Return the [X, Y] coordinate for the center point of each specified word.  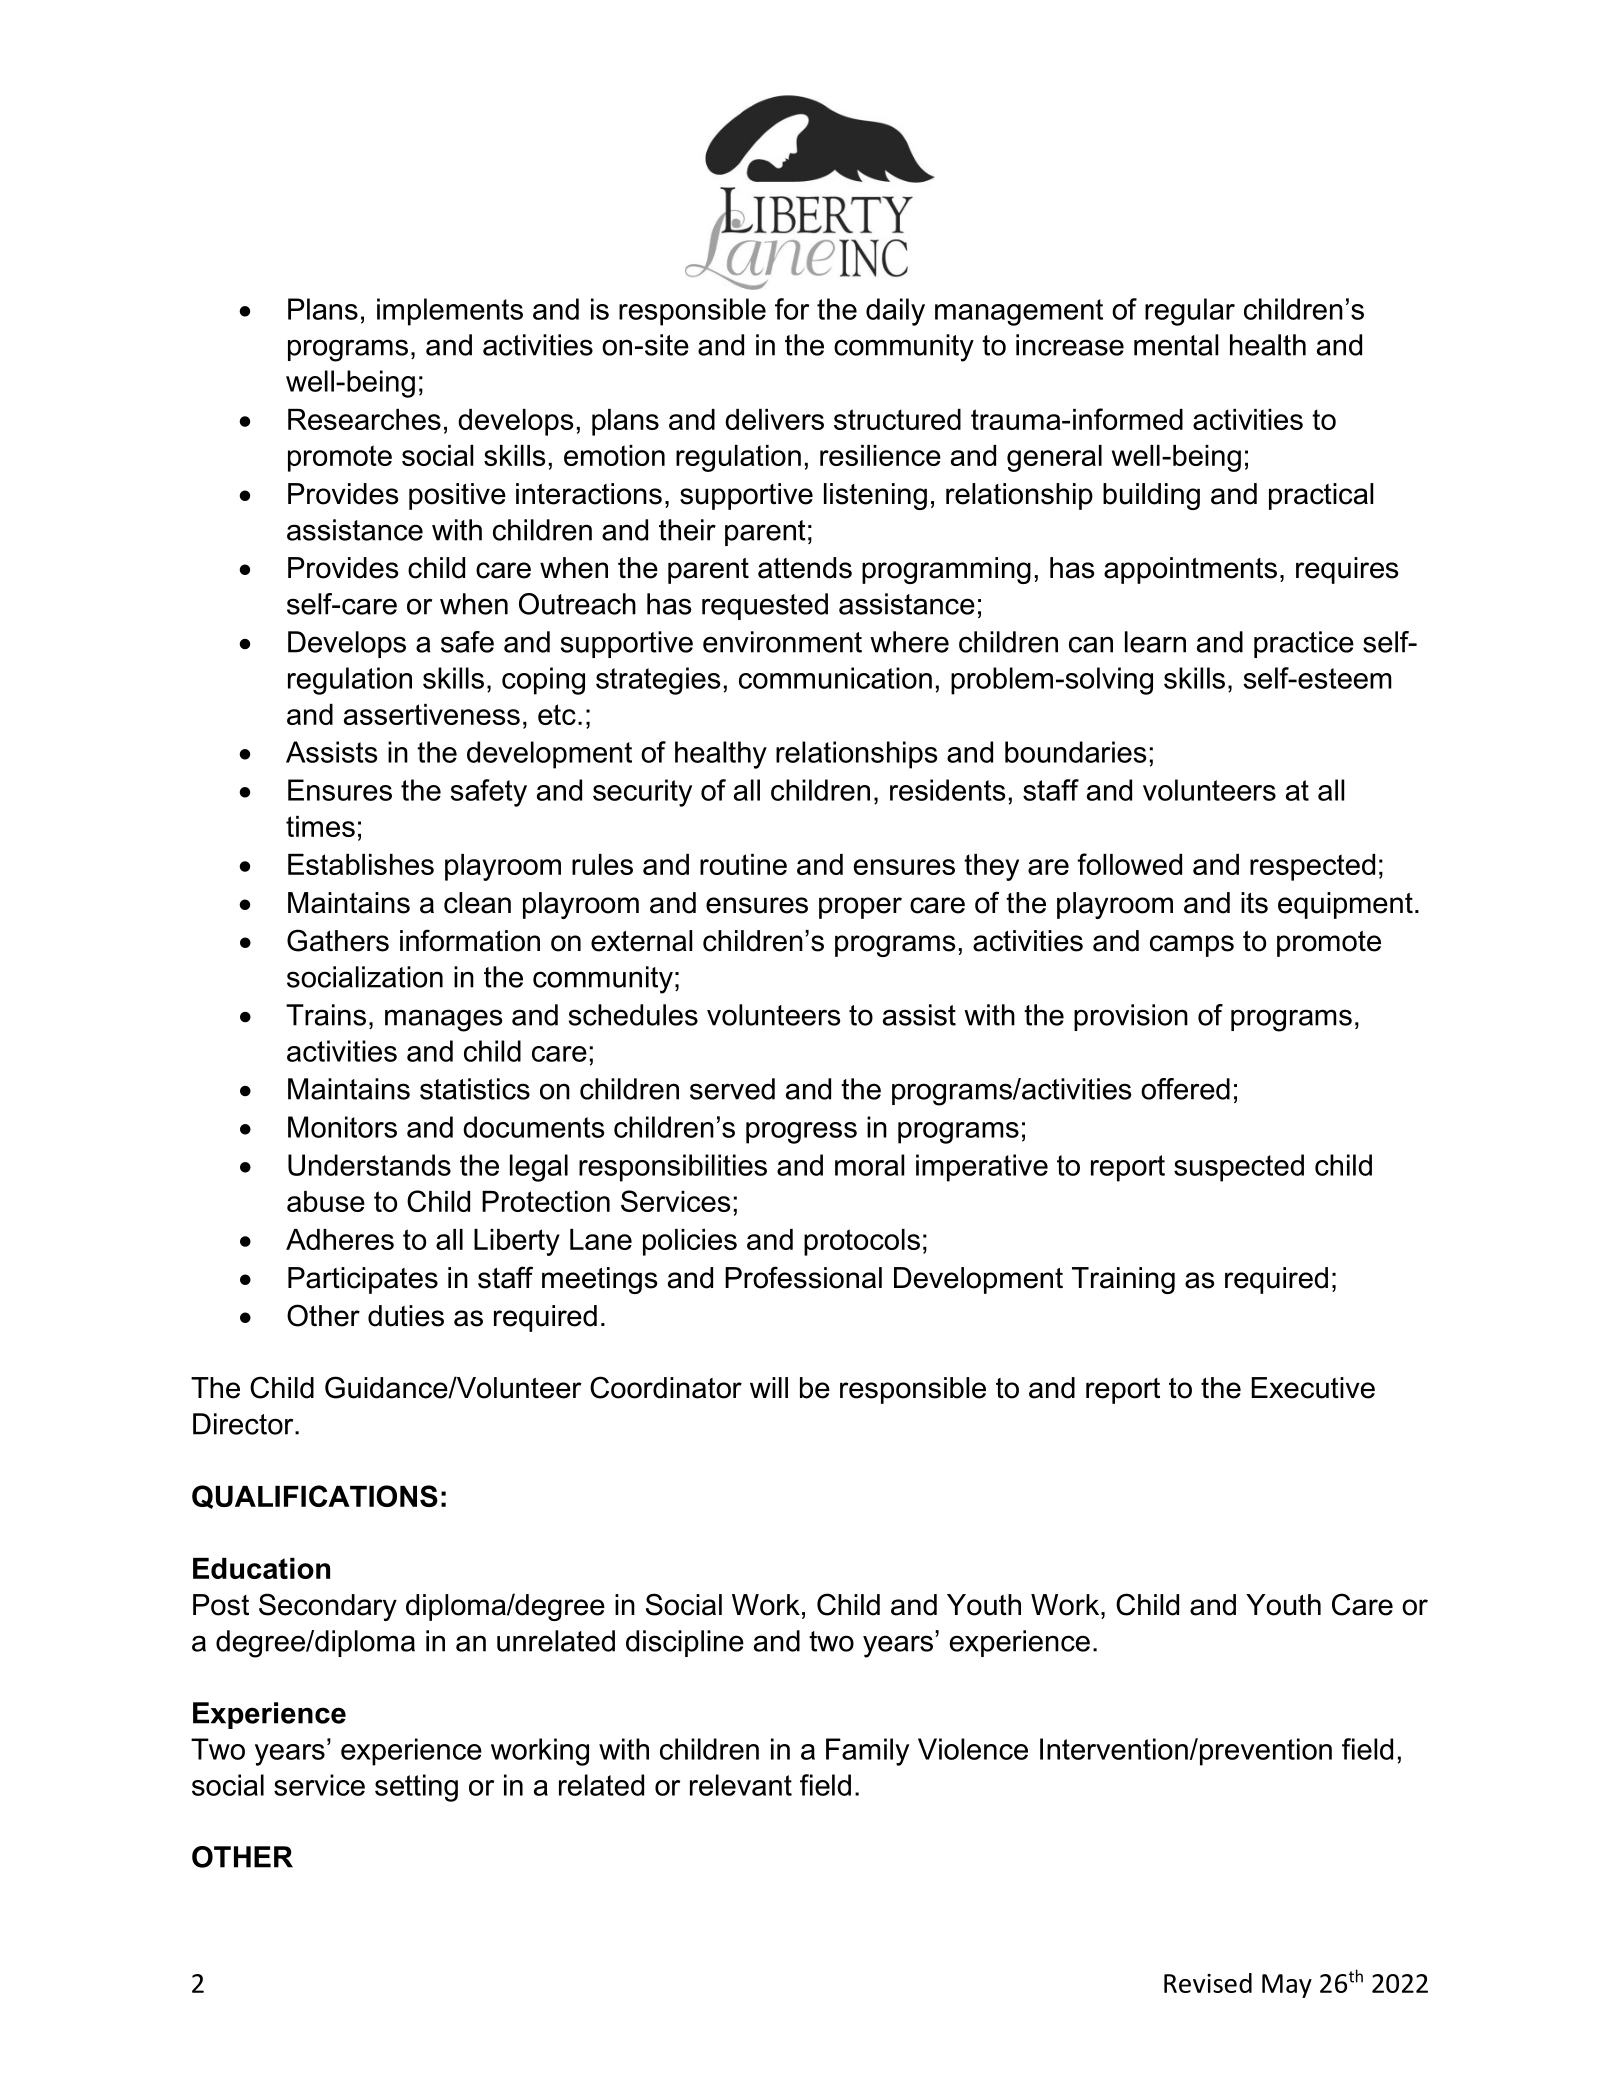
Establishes [361, 864]
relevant [741, 1785]
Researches [364, 419]
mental [1176, 345]
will [769, 1387]
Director [244, 1424]
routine [743, 864]
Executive [1313, 1388]
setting [416, 1788]
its [1254, 903]
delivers [774, 419]
